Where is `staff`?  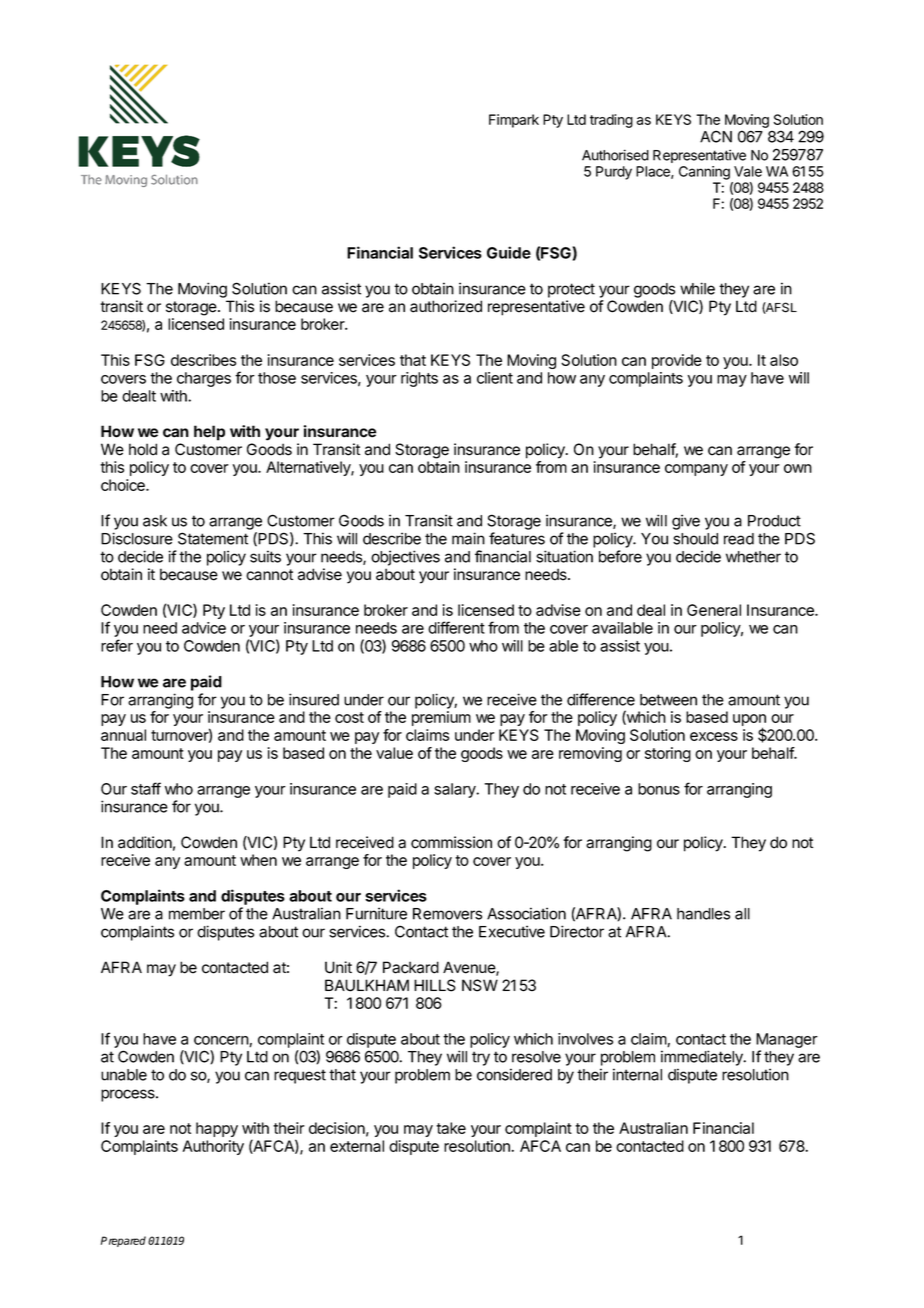 staff is located at coordinates (146, 788).
